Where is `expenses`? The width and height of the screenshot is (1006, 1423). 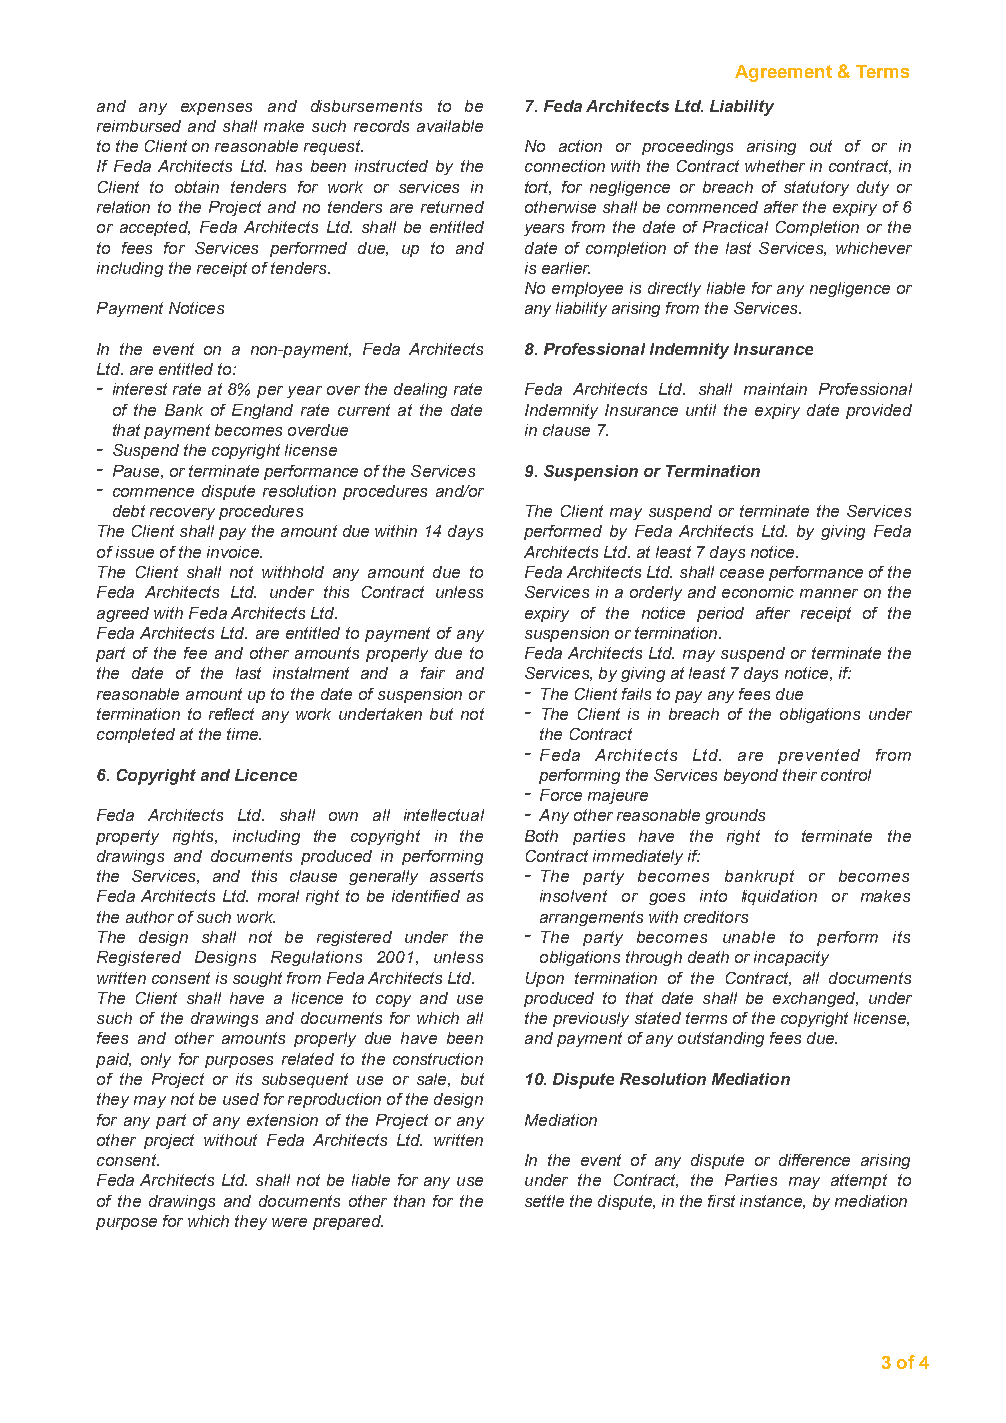
expenses is located at coordinates (216, 109).
